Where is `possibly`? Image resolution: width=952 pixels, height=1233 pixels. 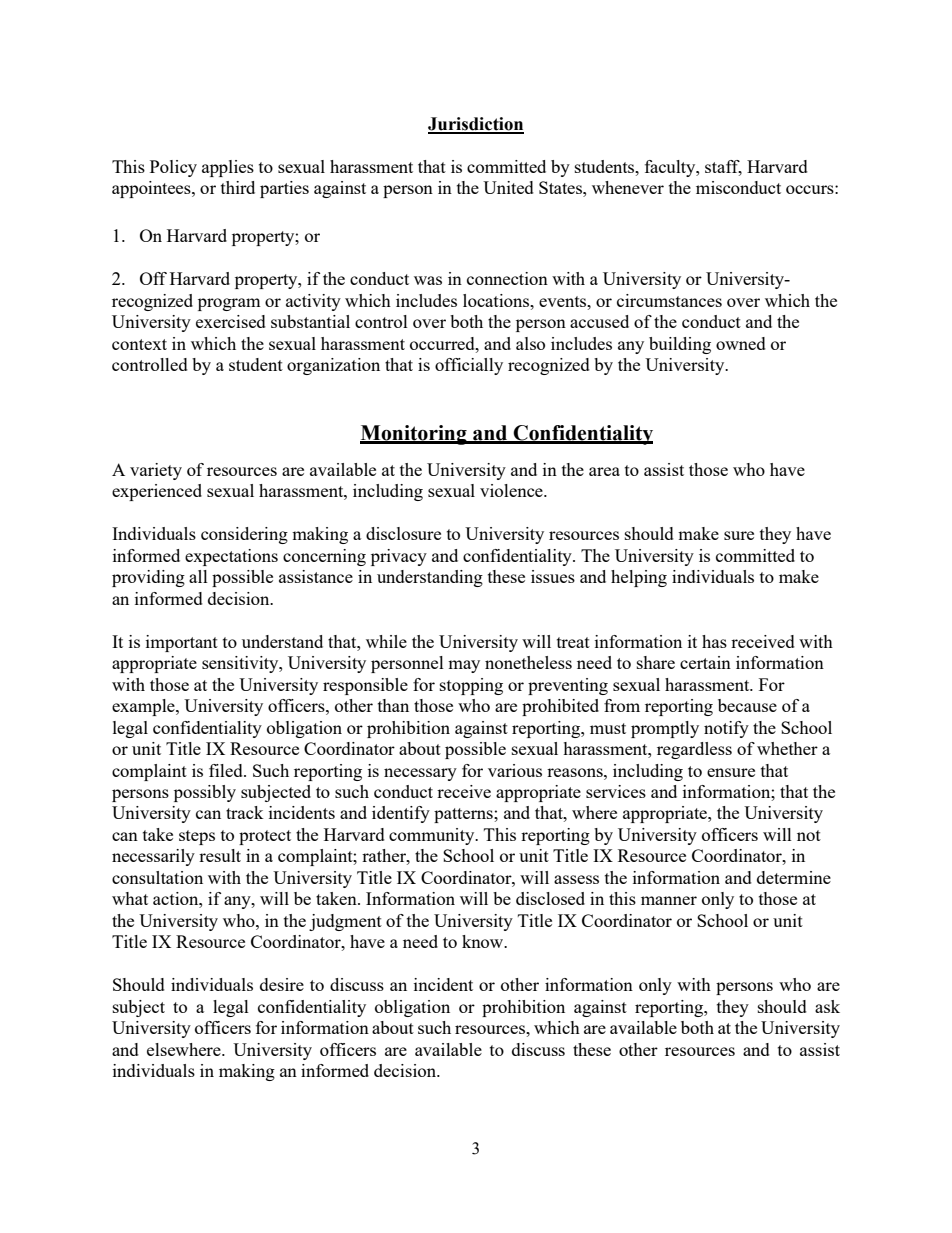 possibly is located at coordinates (205, 793).
